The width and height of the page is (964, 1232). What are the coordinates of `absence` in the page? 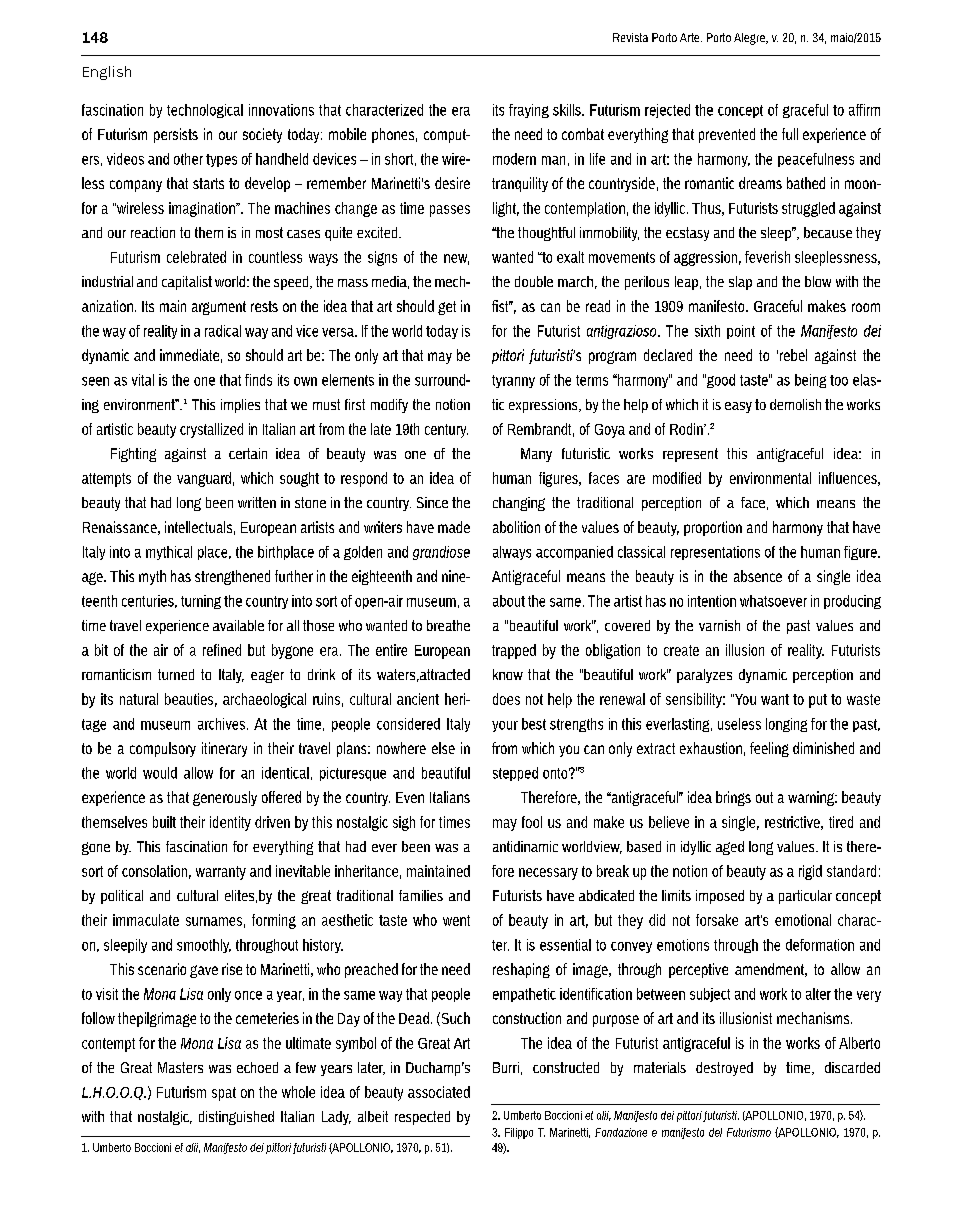 It's located at (758, 576).
